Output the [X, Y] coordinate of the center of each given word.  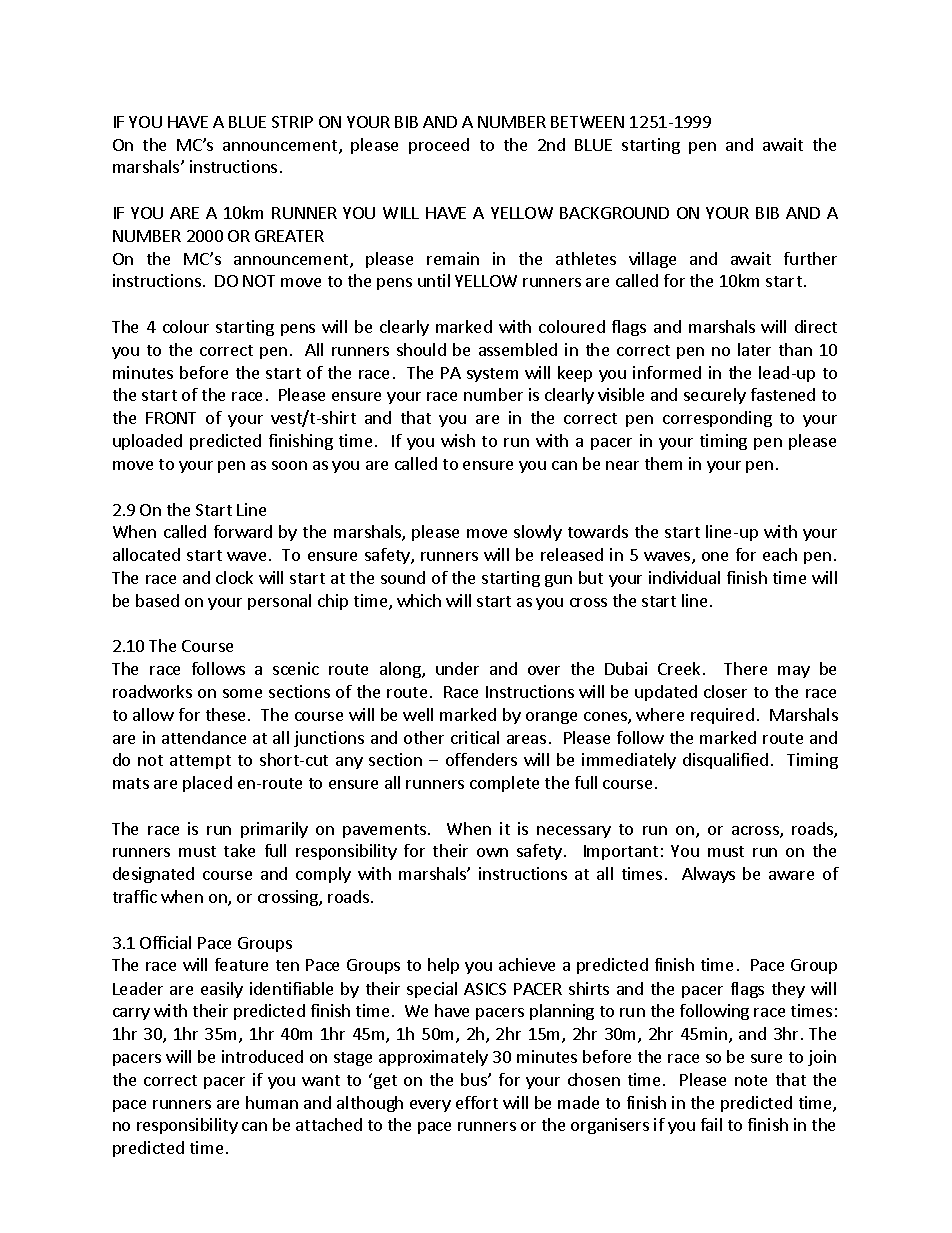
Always [708, 875]
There [745, 668]
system [492, 375]
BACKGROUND [614, 213]
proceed [439, 146]
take [239, 850]
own [492, 852]
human [272, 1102]
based [157, 600]
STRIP [292, 122]
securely [715, 396]
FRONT [171, 418]
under [457, 668]
